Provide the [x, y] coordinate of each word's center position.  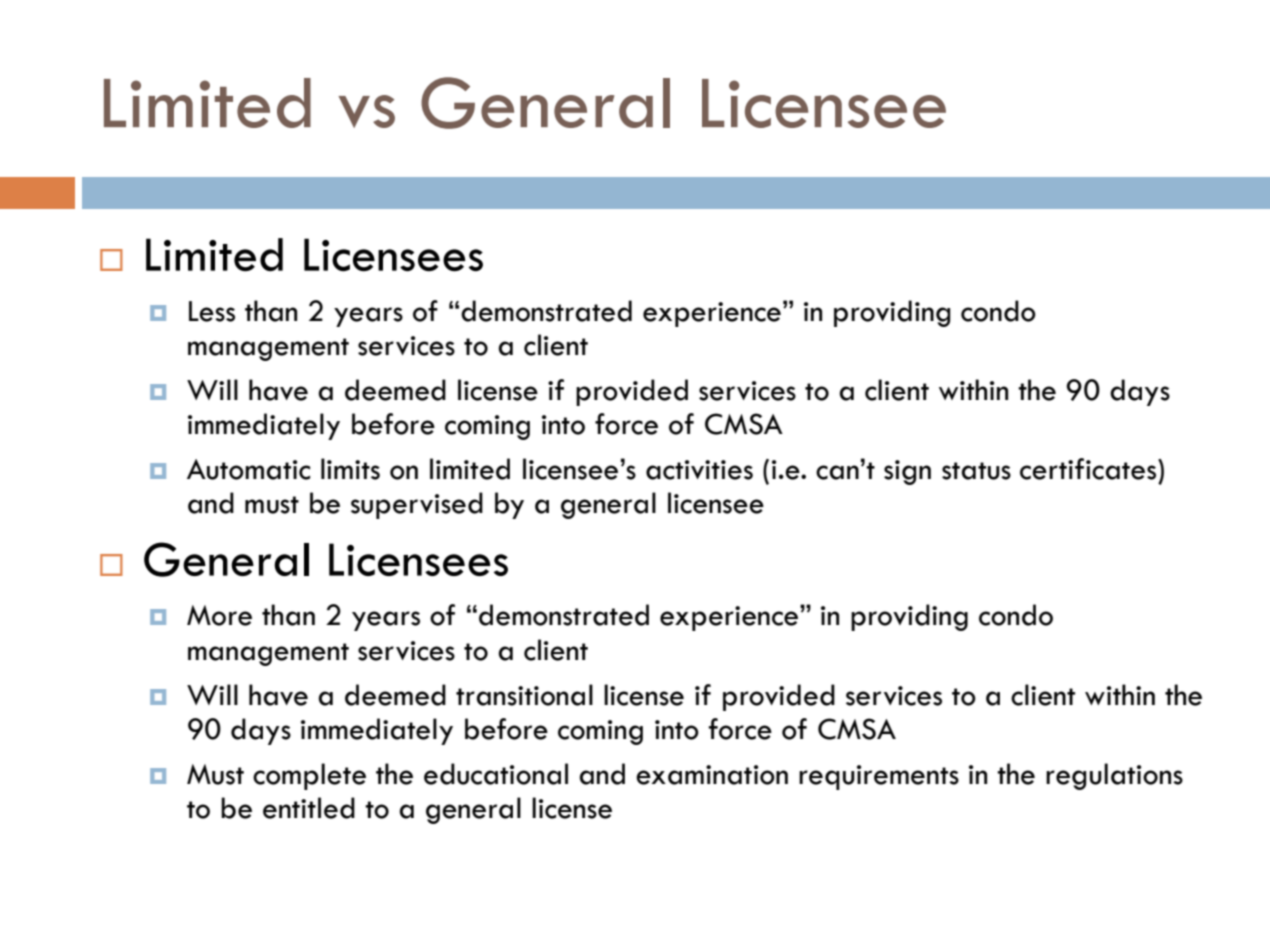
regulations [1114, 776]
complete [309, 776]
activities [699, 470]
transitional [524, 695]
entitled [309, 808]
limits [350, 469]
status [976, 471]
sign [907, 472]
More [219, 615]
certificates [1089, 469]
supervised [417, 505]
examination [712, 775]
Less [212, 311]
